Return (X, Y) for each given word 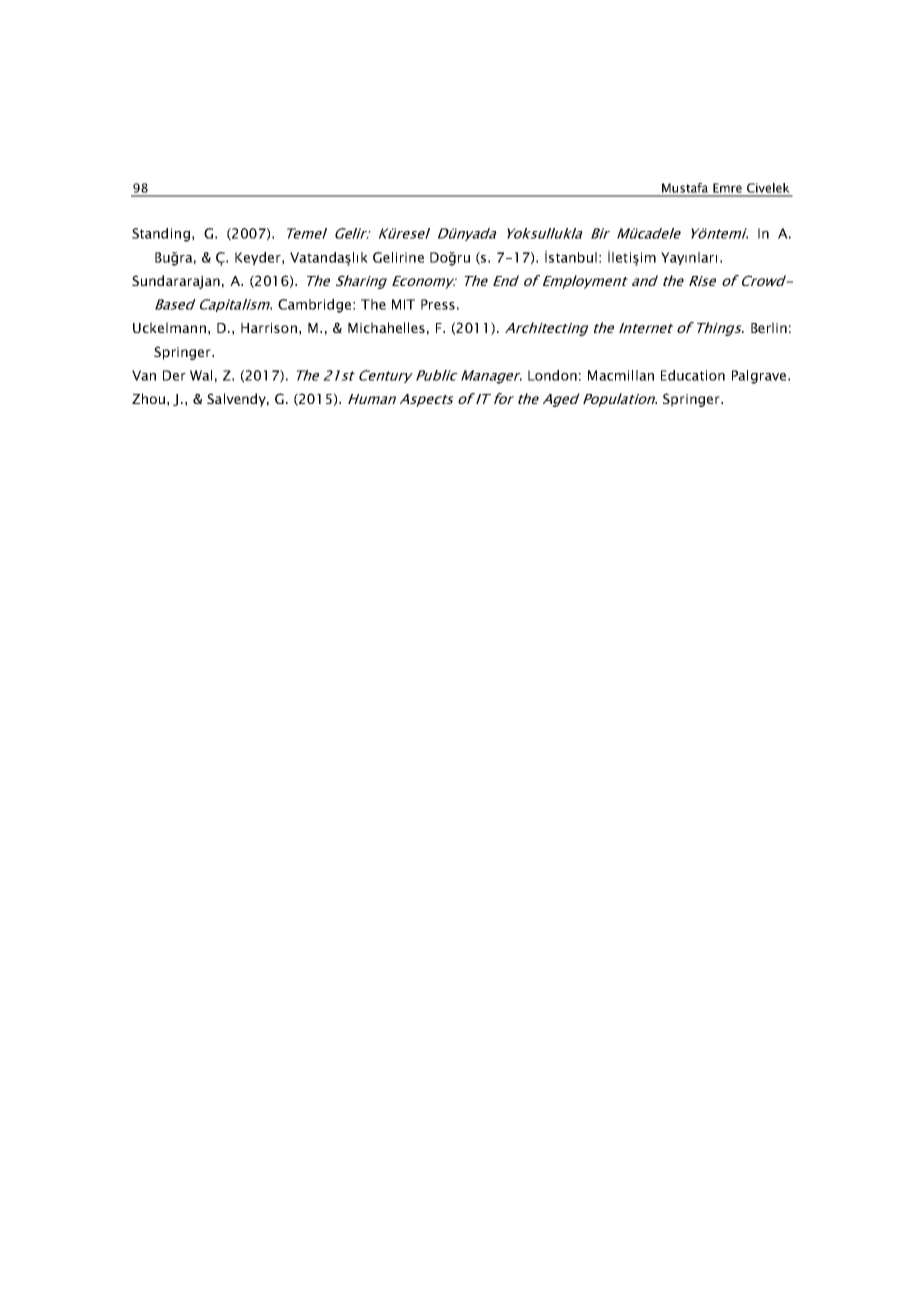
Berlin (769, 327)
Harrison (269, 328)
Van (144, 375)
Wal (201, 375)
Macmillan (621, 375)
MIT (403, 304)
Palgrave (759, 377)
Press (438, 304)
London (552, 375)
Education (693, 375)
